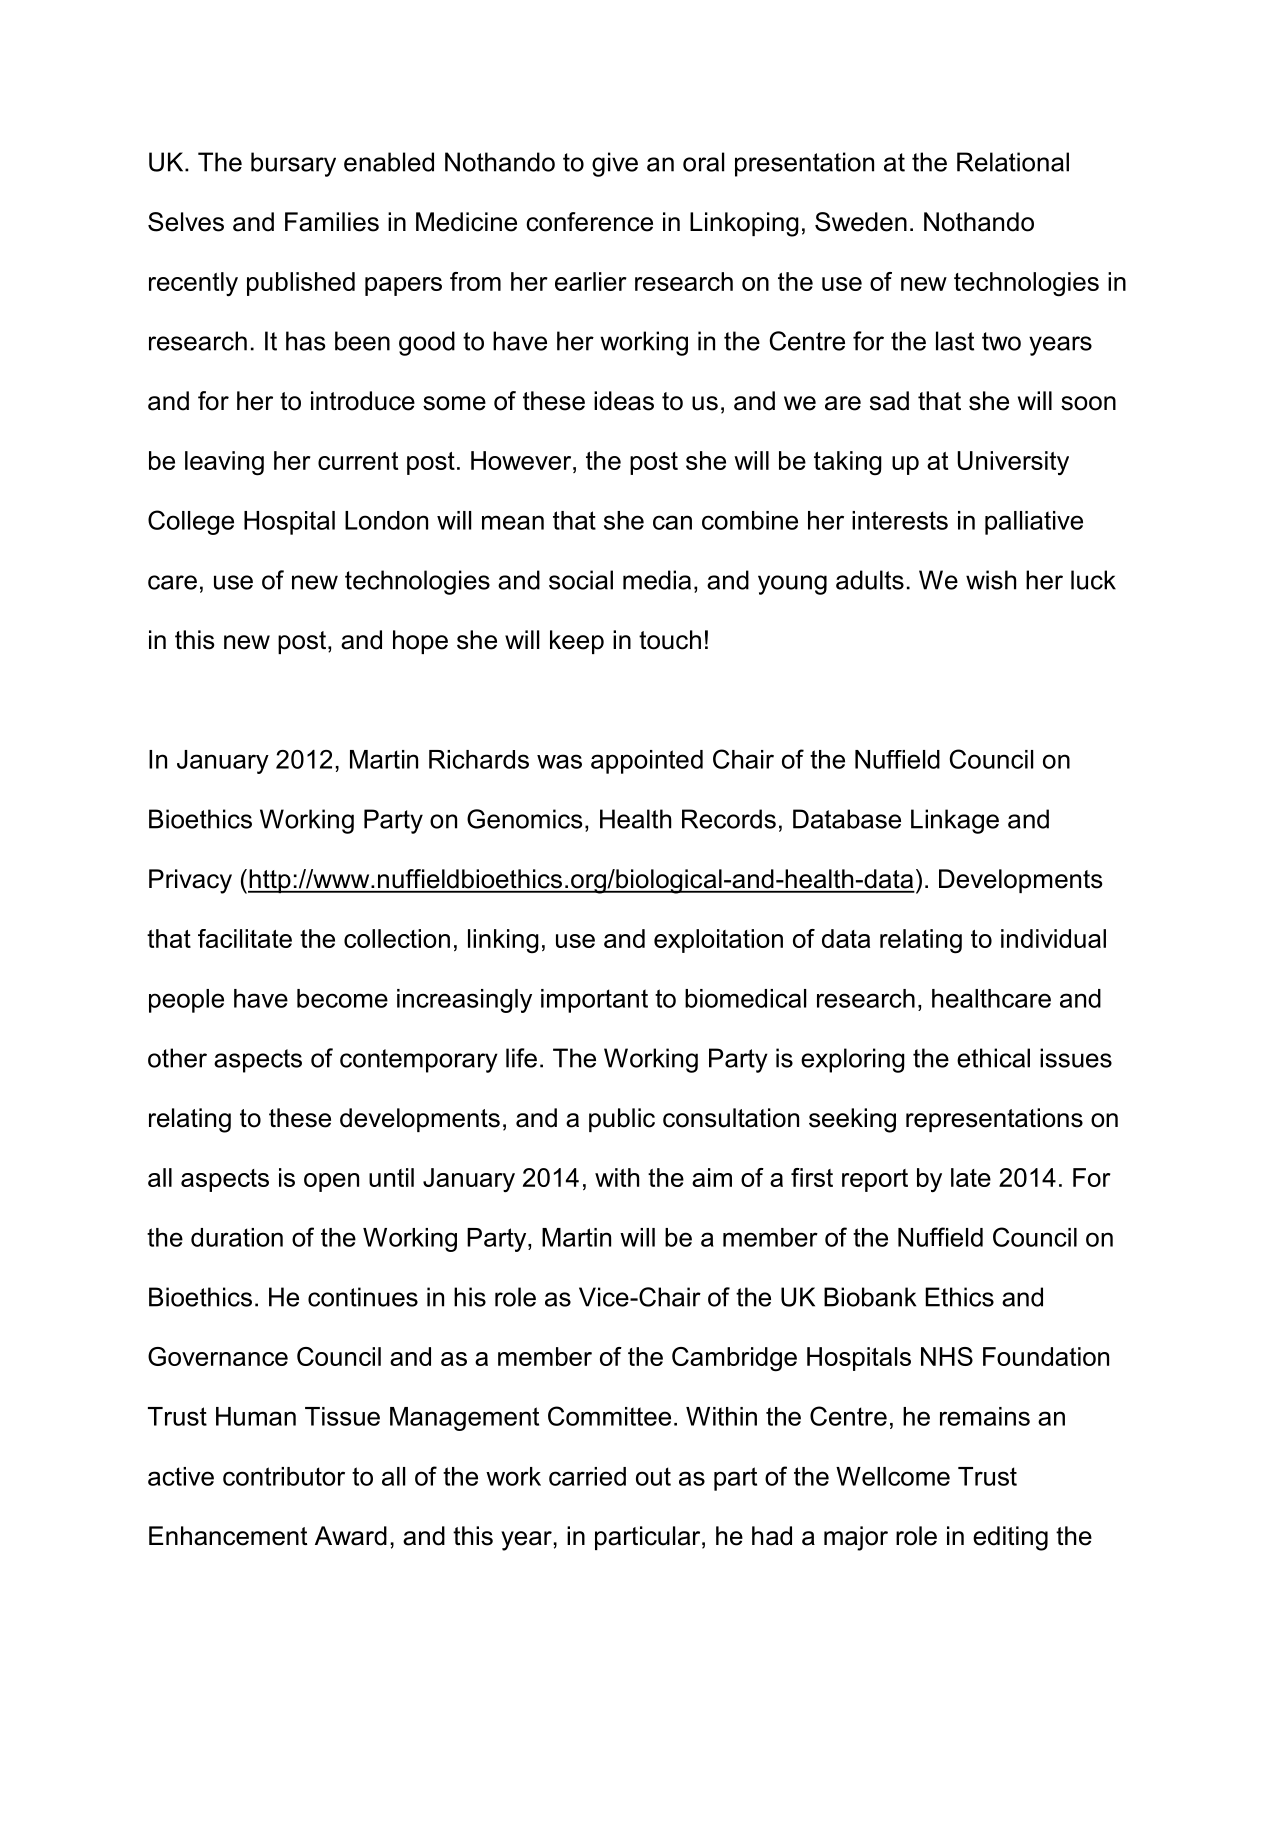 The height and width of the screenshot is (1822, 1288). I want to click on contributor, so click(284, 1476).
